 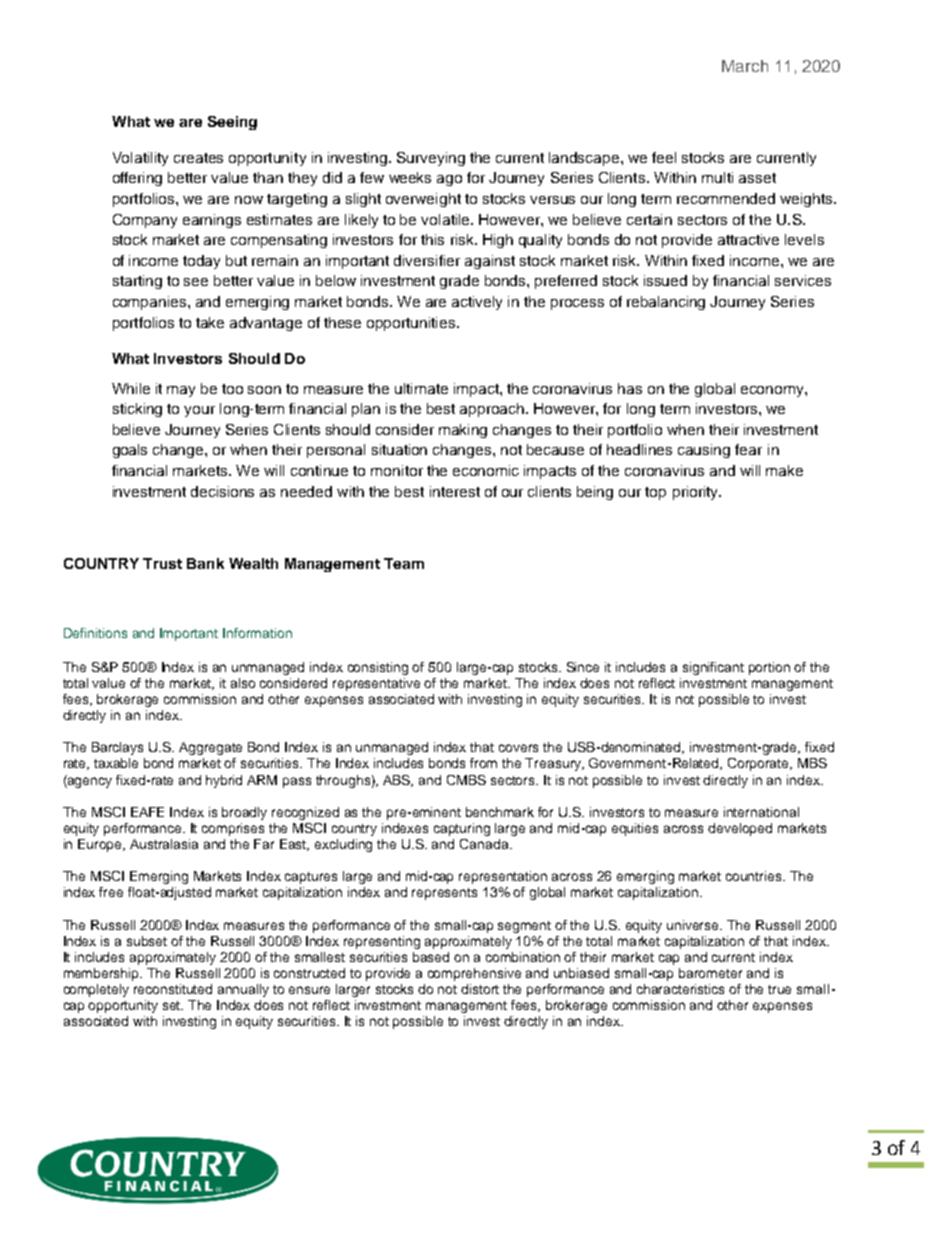 What do you see at coordinates (130, 451) in the document?
I see `goals` at bounding box center [130, 451].
